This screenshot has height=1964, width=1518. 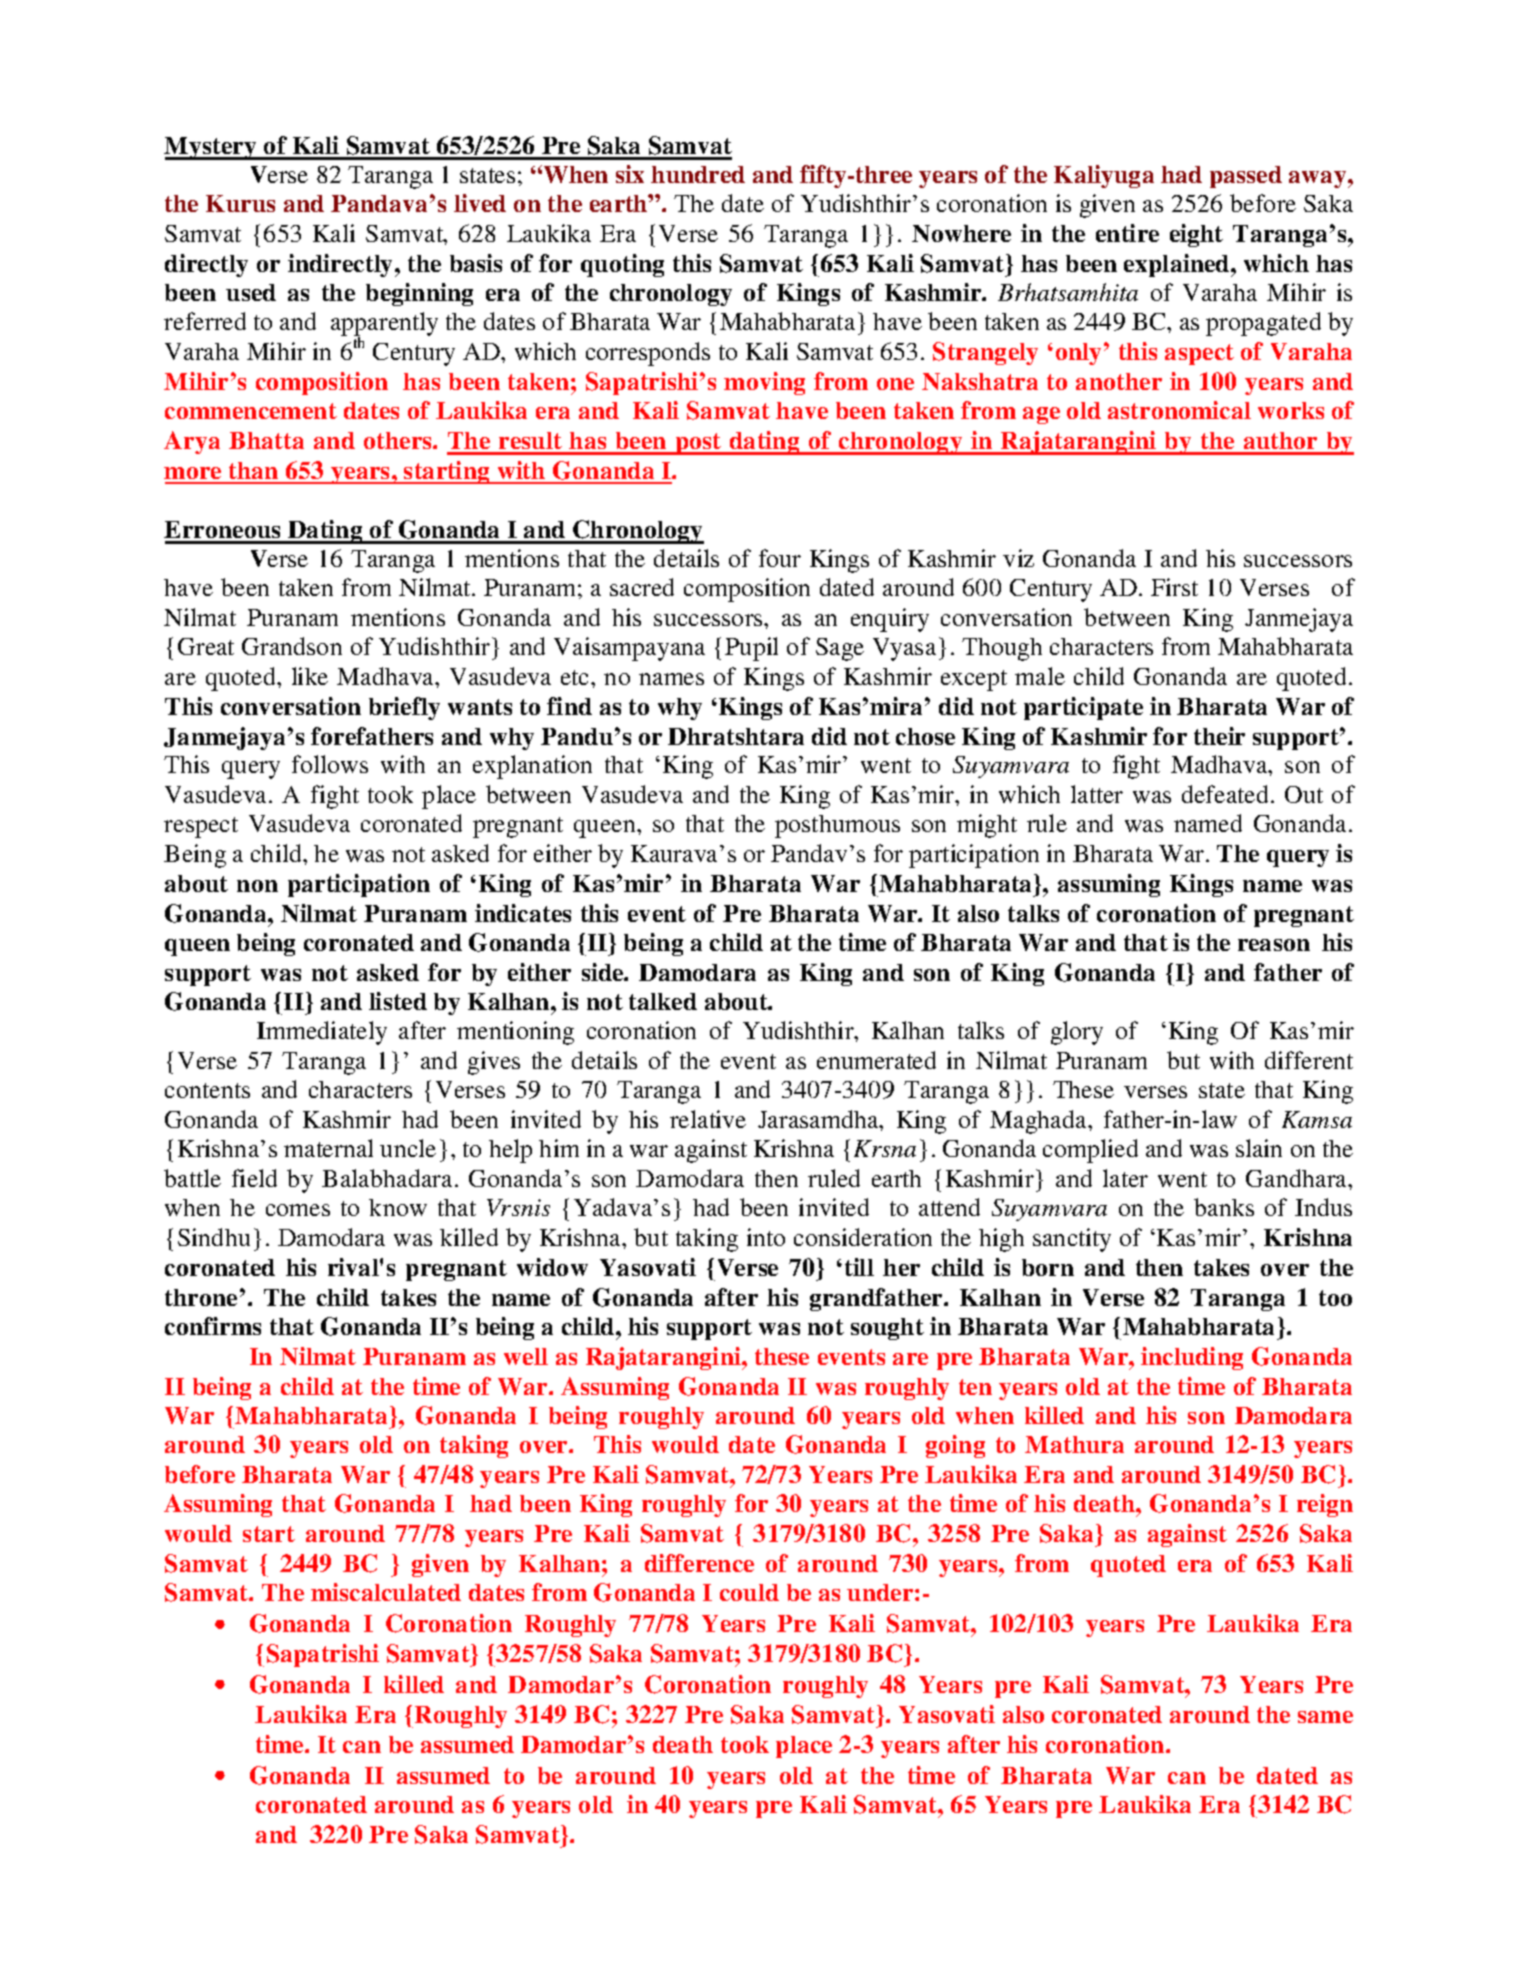 What do you see at coordinates (1219, 736) in the screenshot?
I see `their` at bounding box center [1219, 736].
